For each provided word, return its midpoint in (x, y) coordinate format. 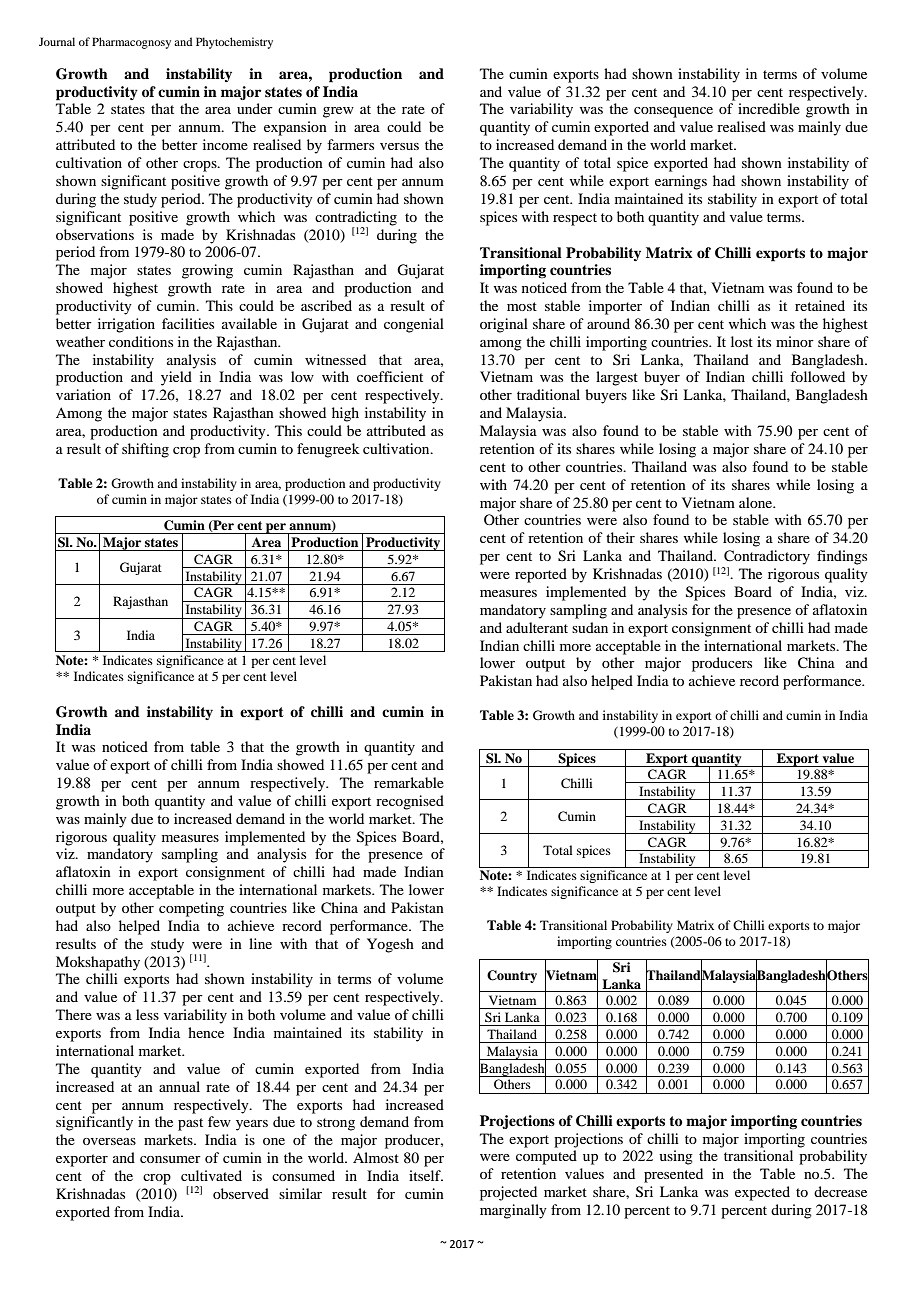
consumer (170, 1159)
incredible (769, 108)
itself (426, 1175)
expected (762, 1193)
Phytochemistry (234, 43)
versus (399, 146)
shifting (145, 450)
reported (541, 575)
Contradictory (767, 557)
